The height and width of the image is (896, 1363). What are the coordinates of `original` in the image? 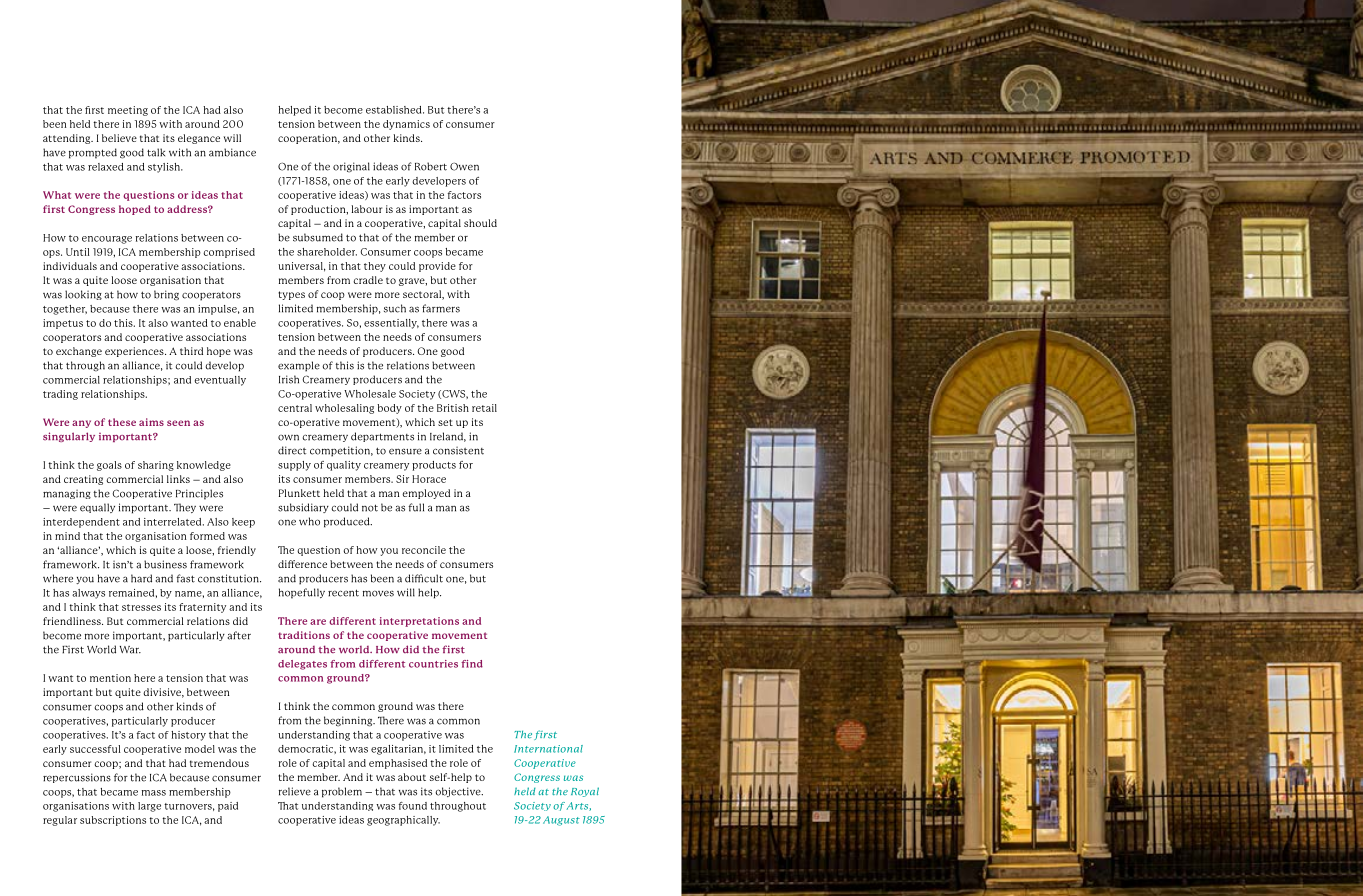 It's located at (351, 167).
